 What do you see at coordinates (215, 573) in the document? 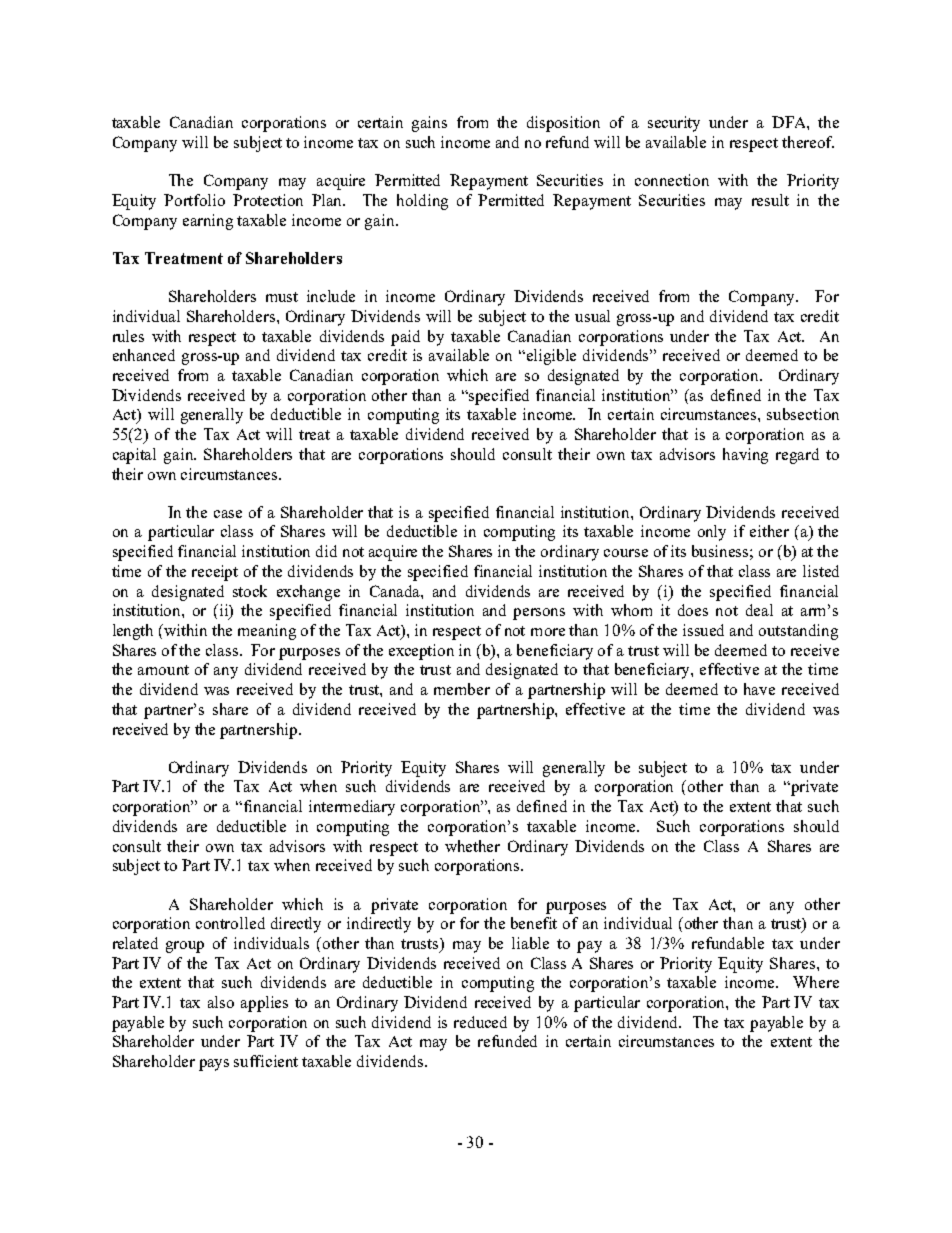
I see `receipt` at bounding box center [215, 573].
